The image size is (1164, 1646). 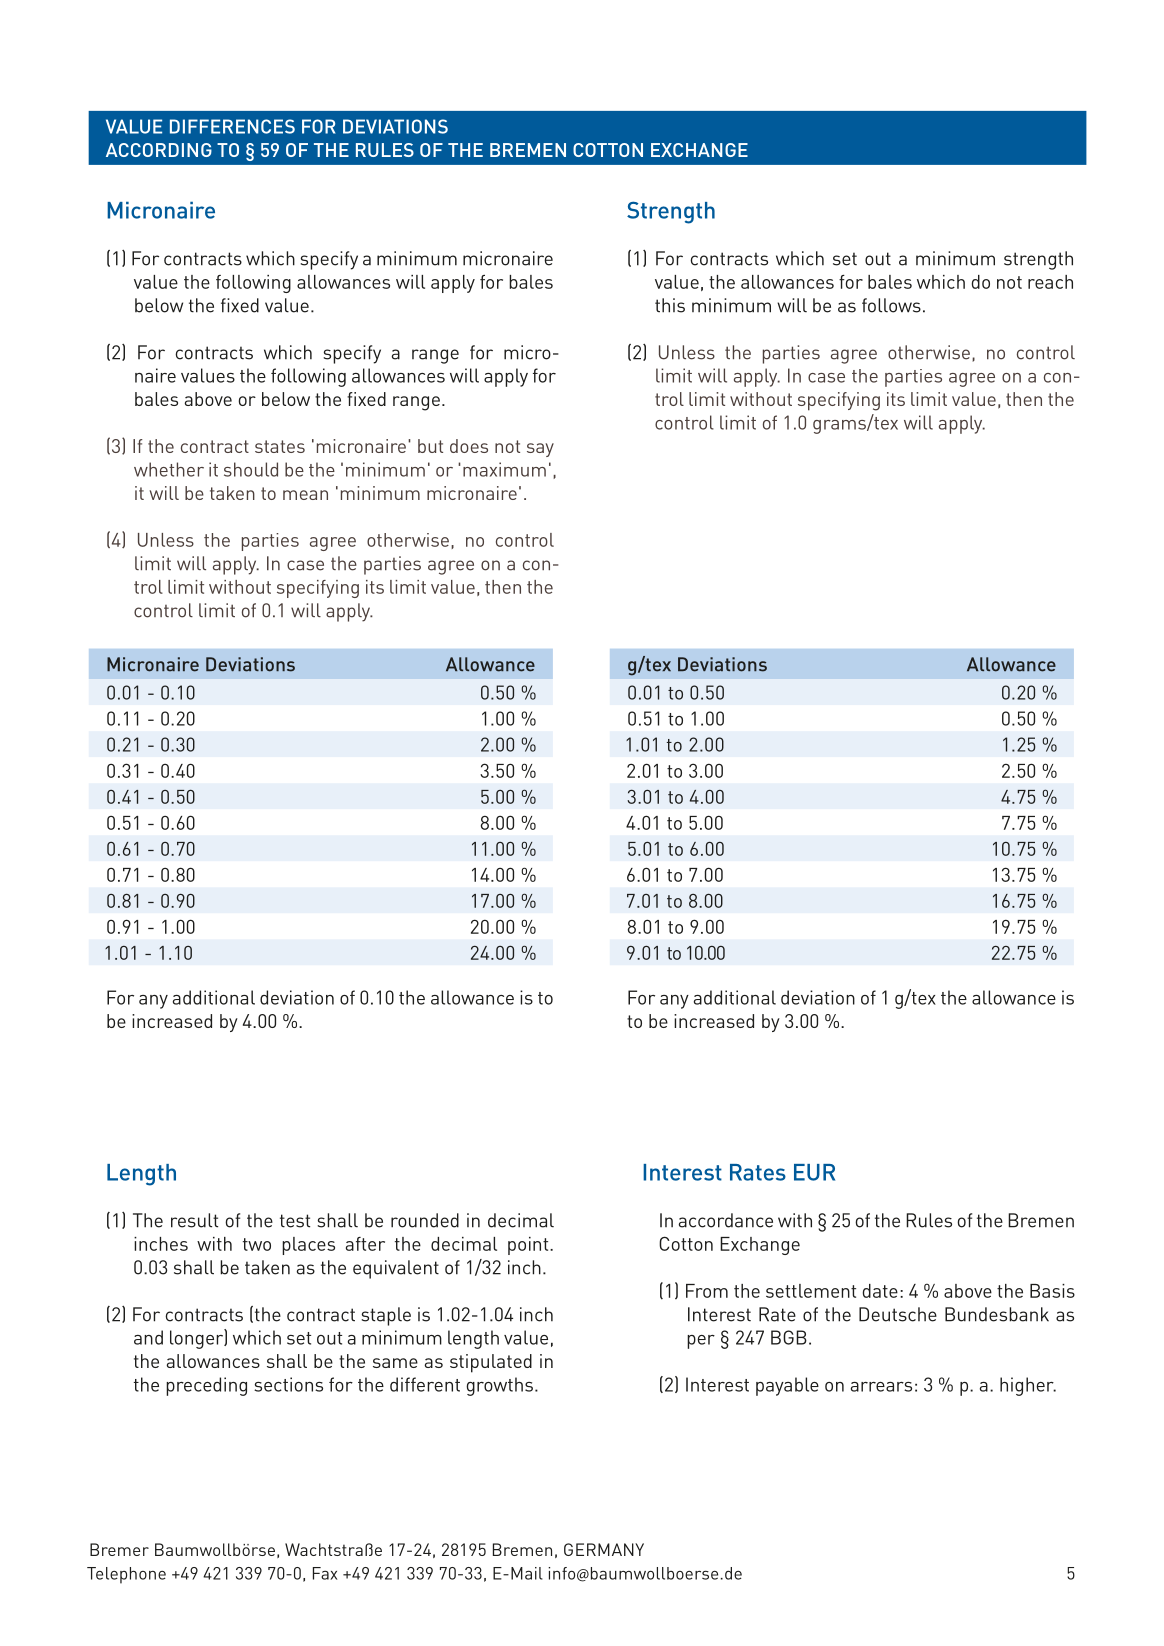 What do you see at coordinates (814, 1172) in the screenshot?
I see `EUR` at bounding box center [814, 1172].
